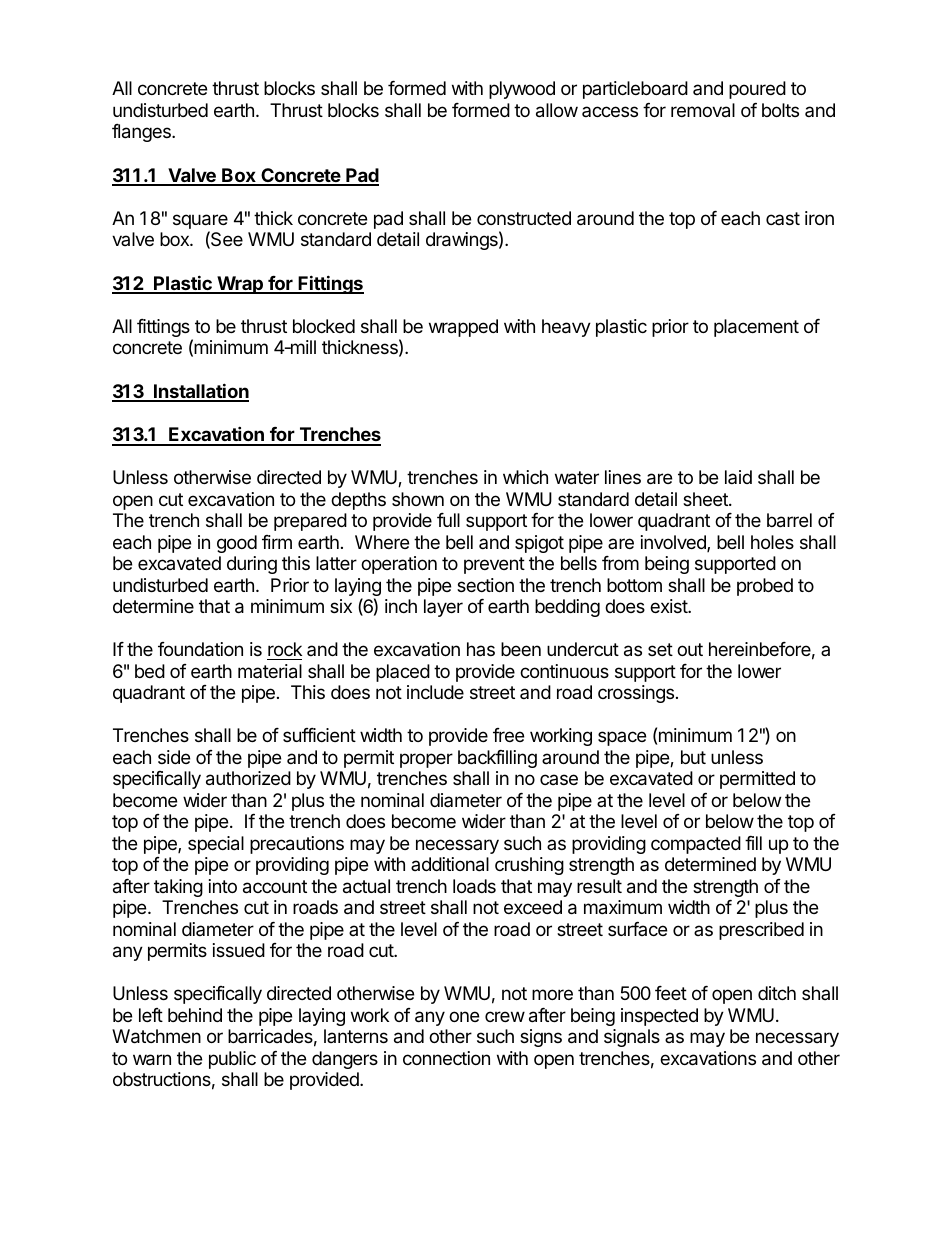  What do you see at coordinates (142, 133) in the page?
I see `flanges` at bounding box center [142, 133].
